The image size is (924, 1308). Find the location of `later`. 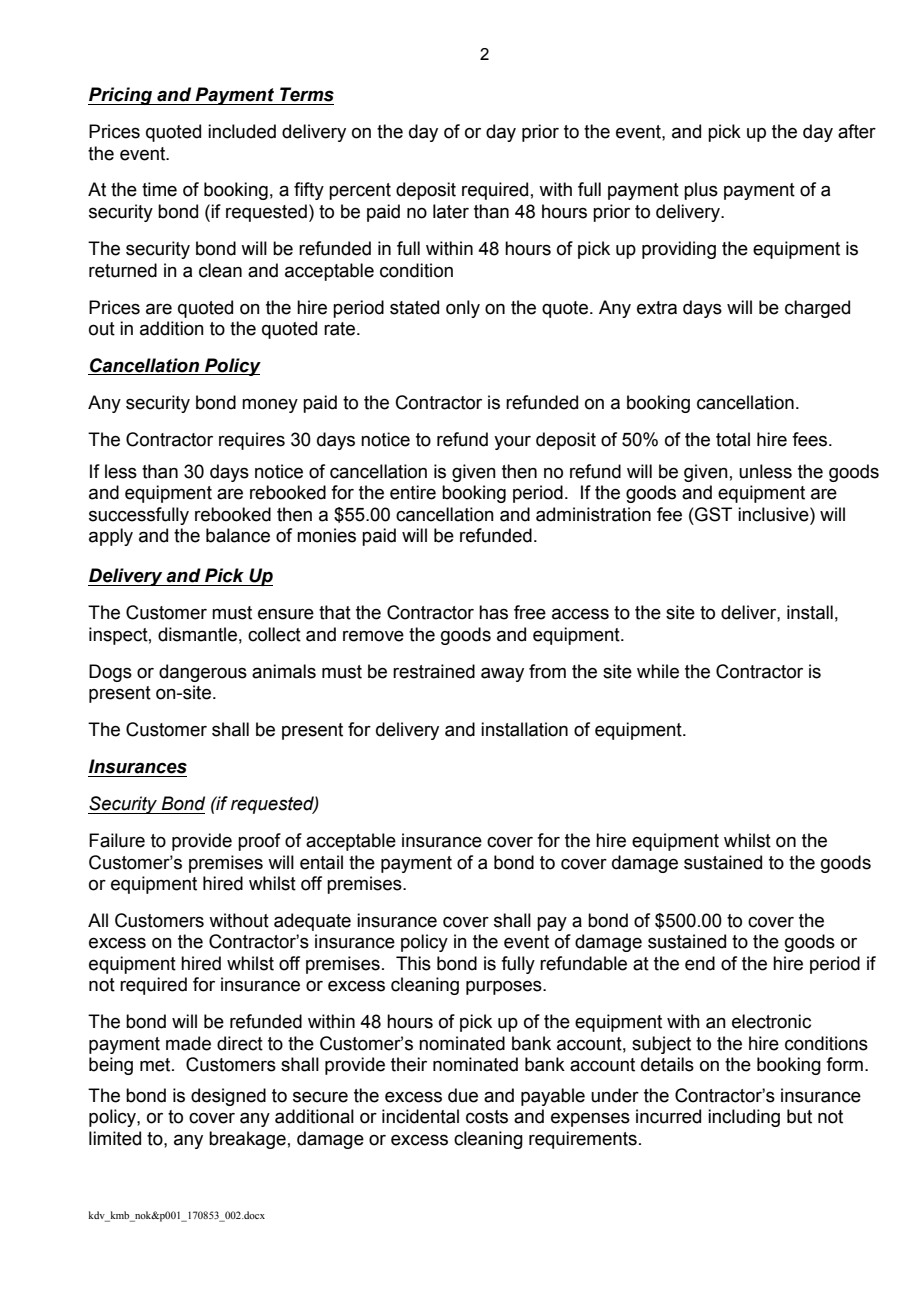

later is located at coordinates (451, 211).
